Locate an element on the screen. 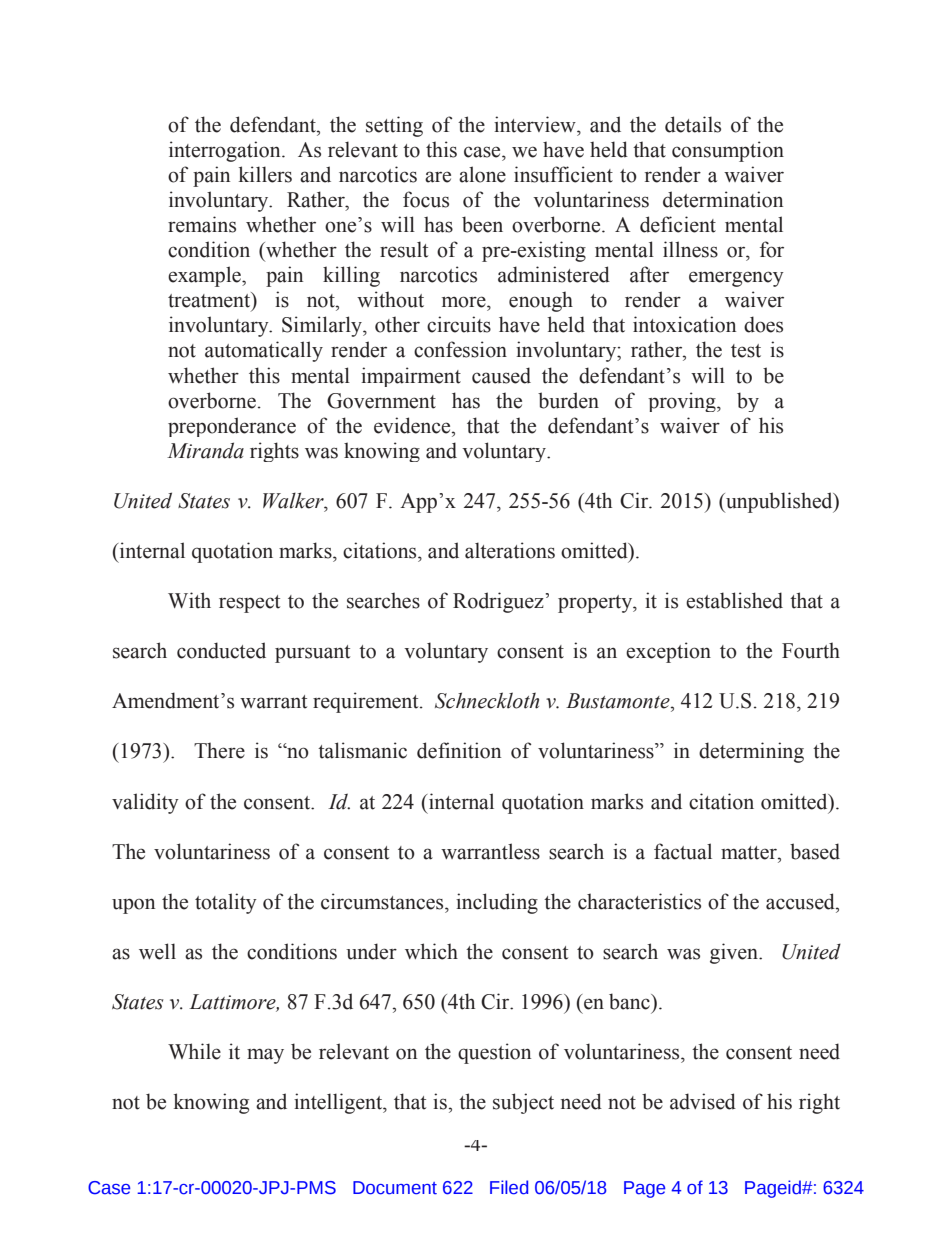 The image size is (952, 1233). Rodriguez is located at coordinates (498, 602).
